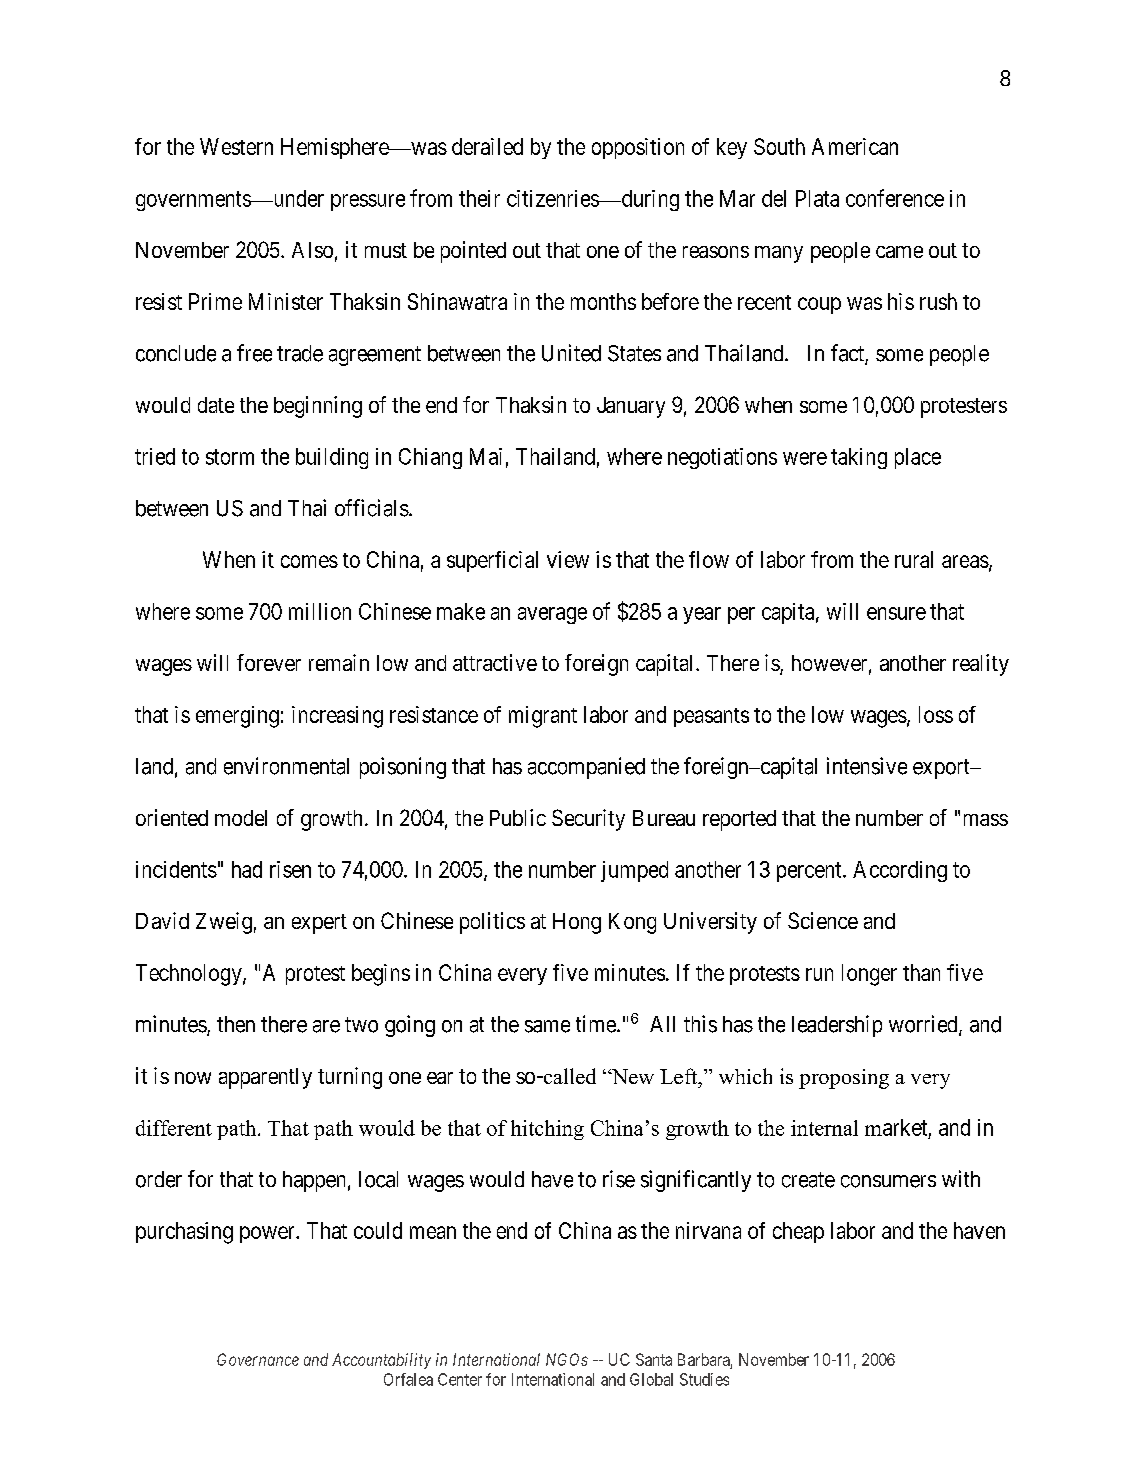 Image resolution: width=1145 pixels, height=1481 pixels. I want to click on accompanied, so click(586, 768).
